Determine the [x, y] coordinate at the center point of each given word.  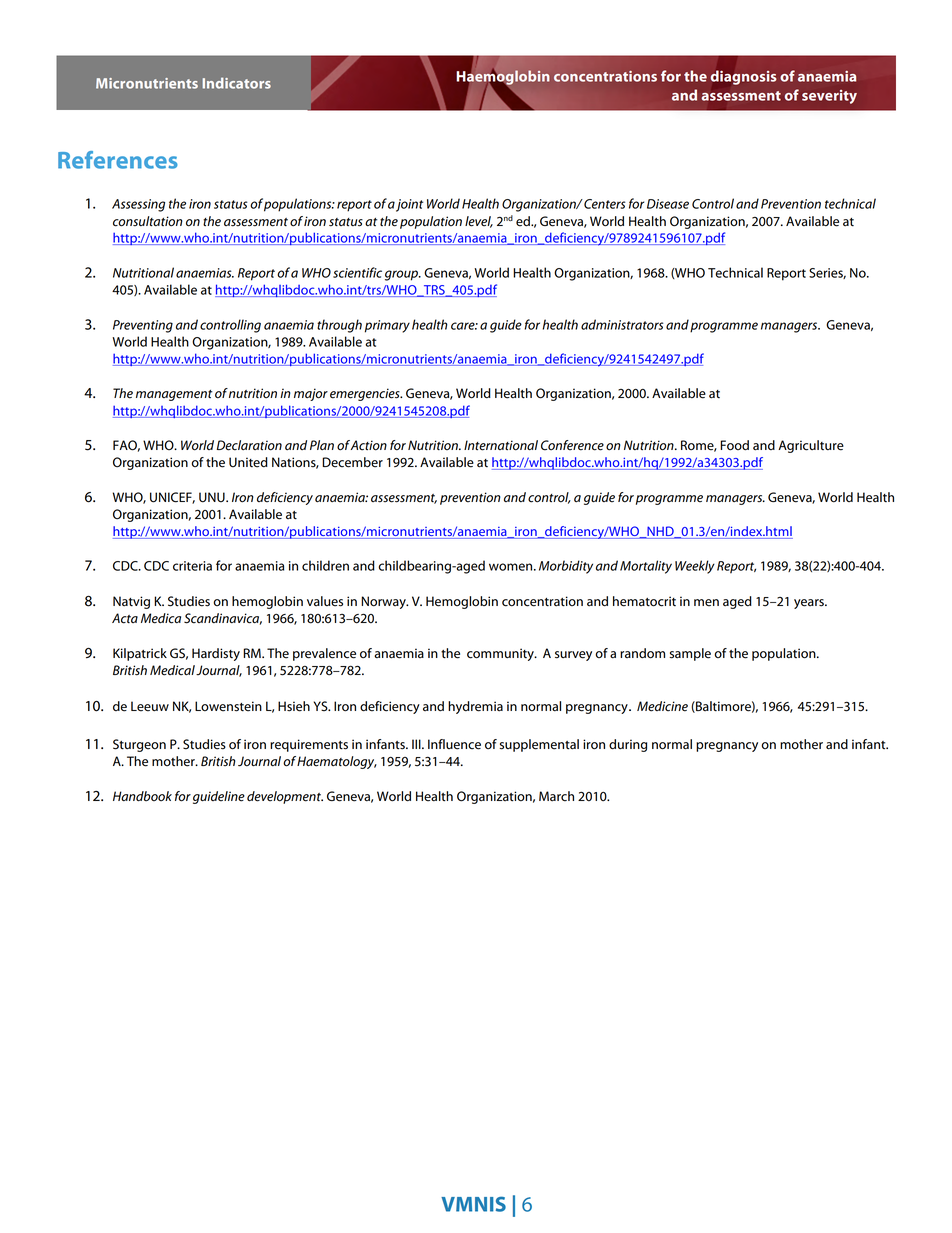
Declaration [249, 445]
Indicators [237, 83]
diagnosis [744, 77]
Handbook [142, 796]
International [501, 445]
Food [734, 445]
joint [409, 205]
